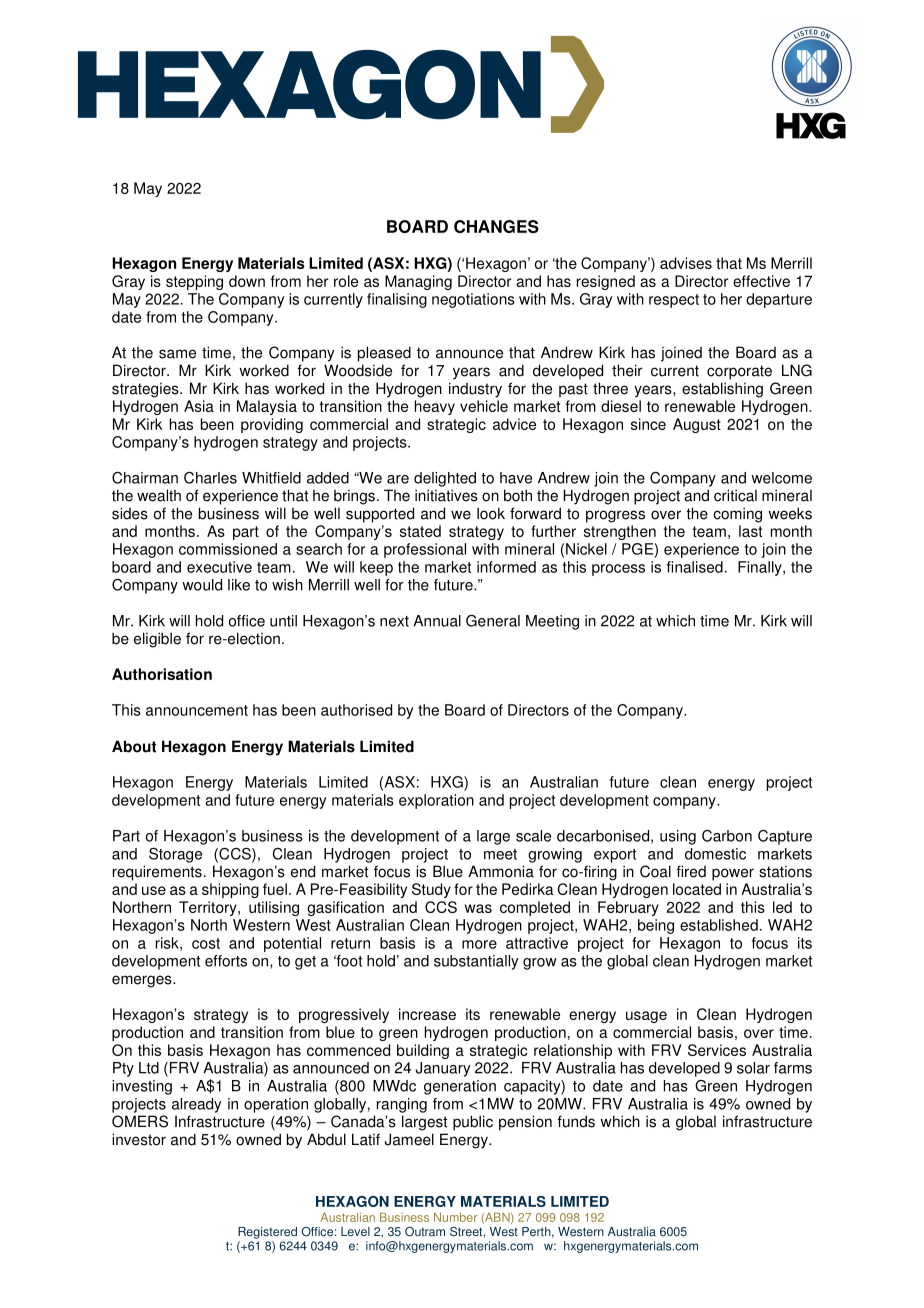 This document has width=924, height=1308. Describe the element at coordinates (418, 282) in the document. I see `Managing` at that location.
